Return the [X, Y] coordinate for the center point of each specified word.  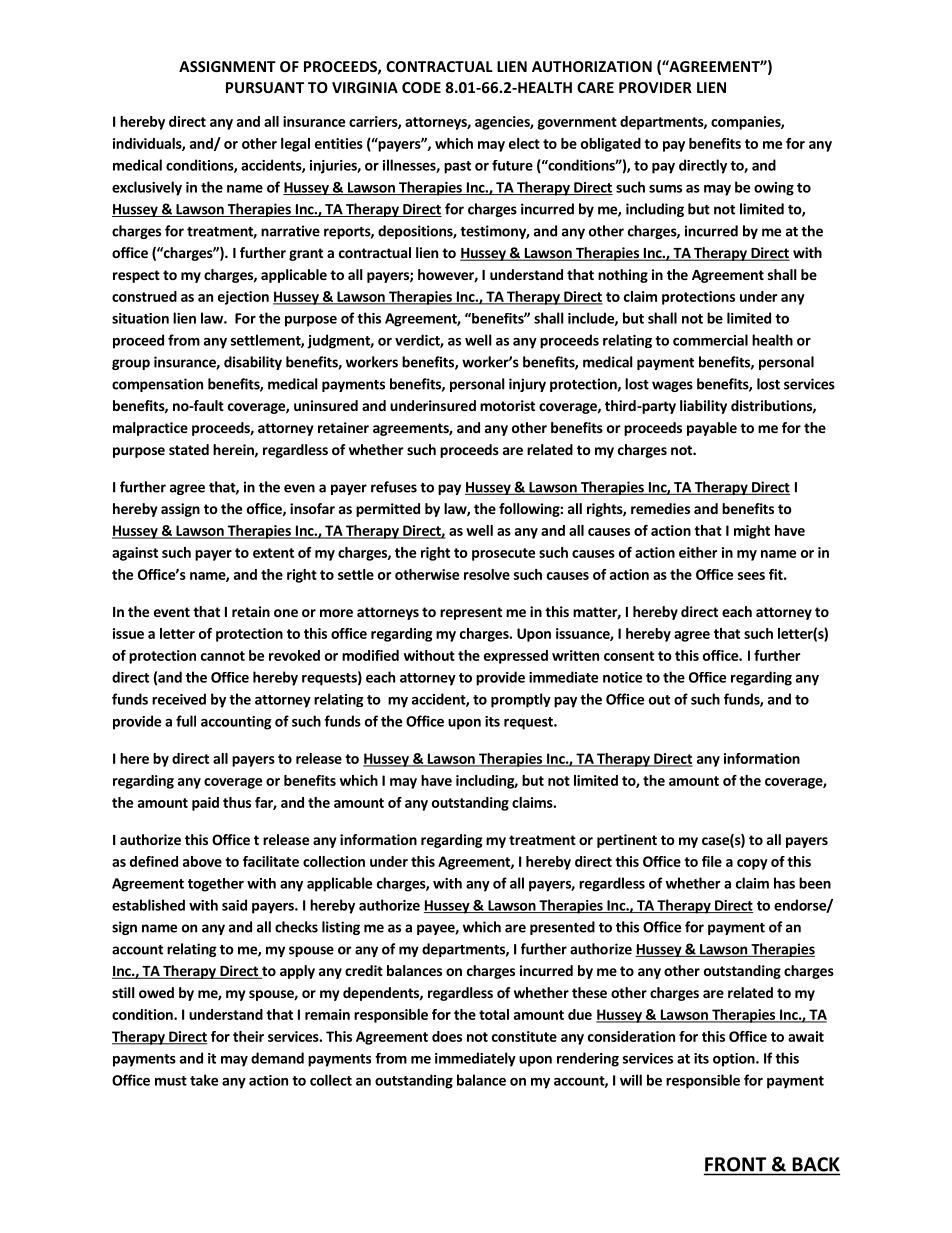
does [447, 1036]
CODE [421, 87]
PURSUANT [265, 87]
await [806, 1036]
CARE [595, 87]
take [204, 1080]
